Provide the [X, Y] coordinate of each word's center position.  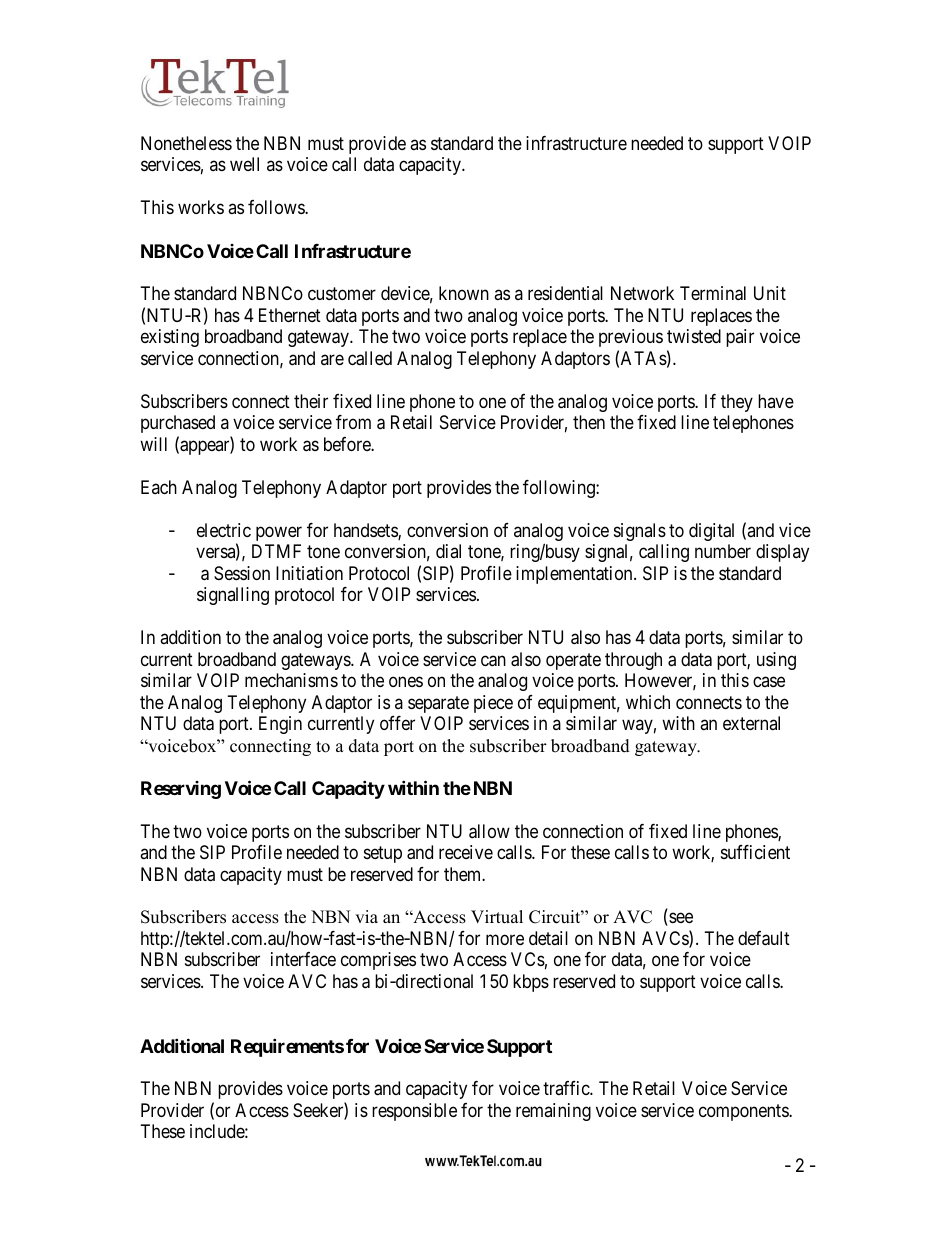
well [244, 164]
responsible [414, 1112]
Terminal [713, 293]
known [464, 293]
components [744, 1112]
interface [303, 959]
